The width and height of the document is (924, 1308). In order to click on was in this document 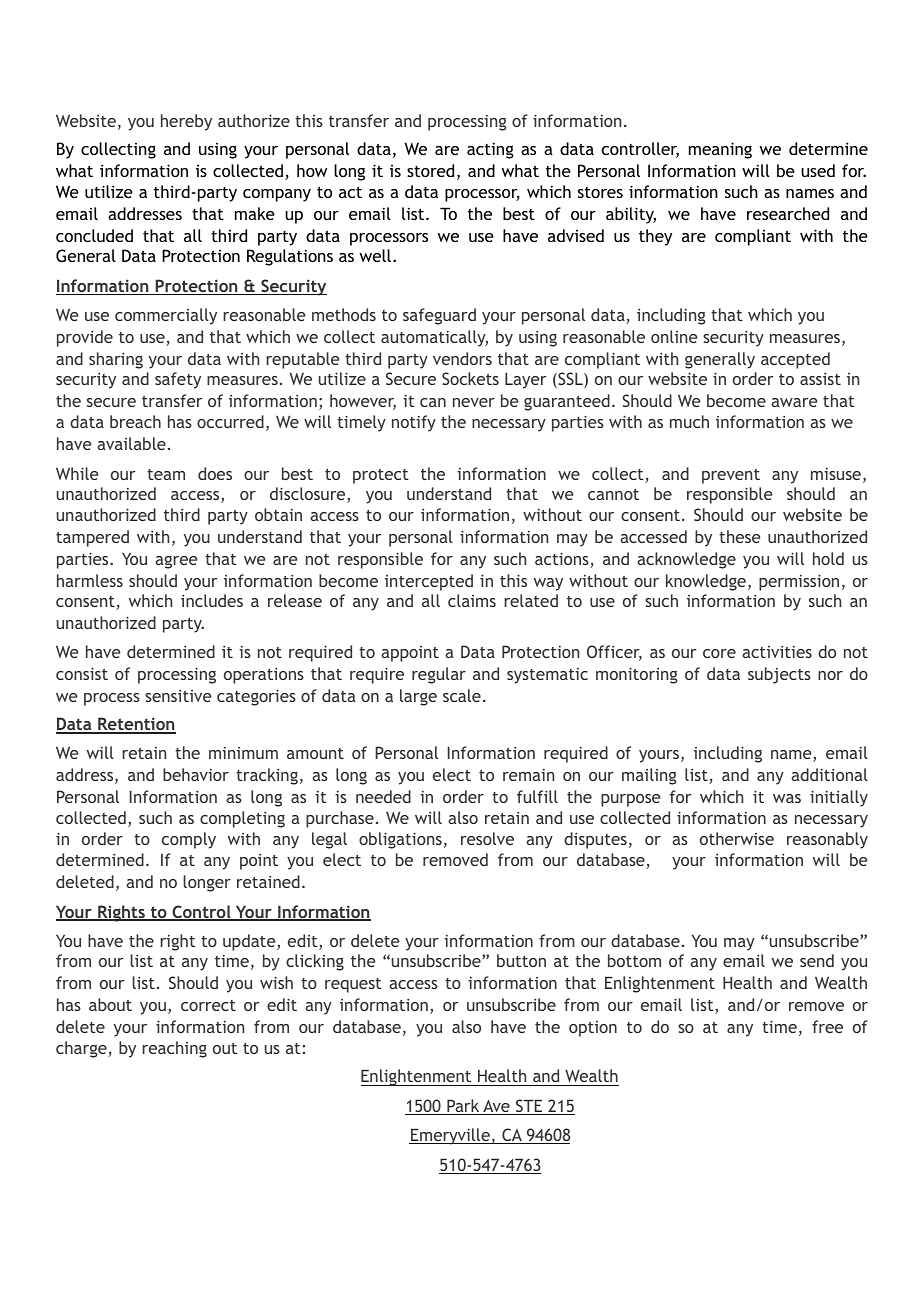, I will do `click(787, 798)`.
